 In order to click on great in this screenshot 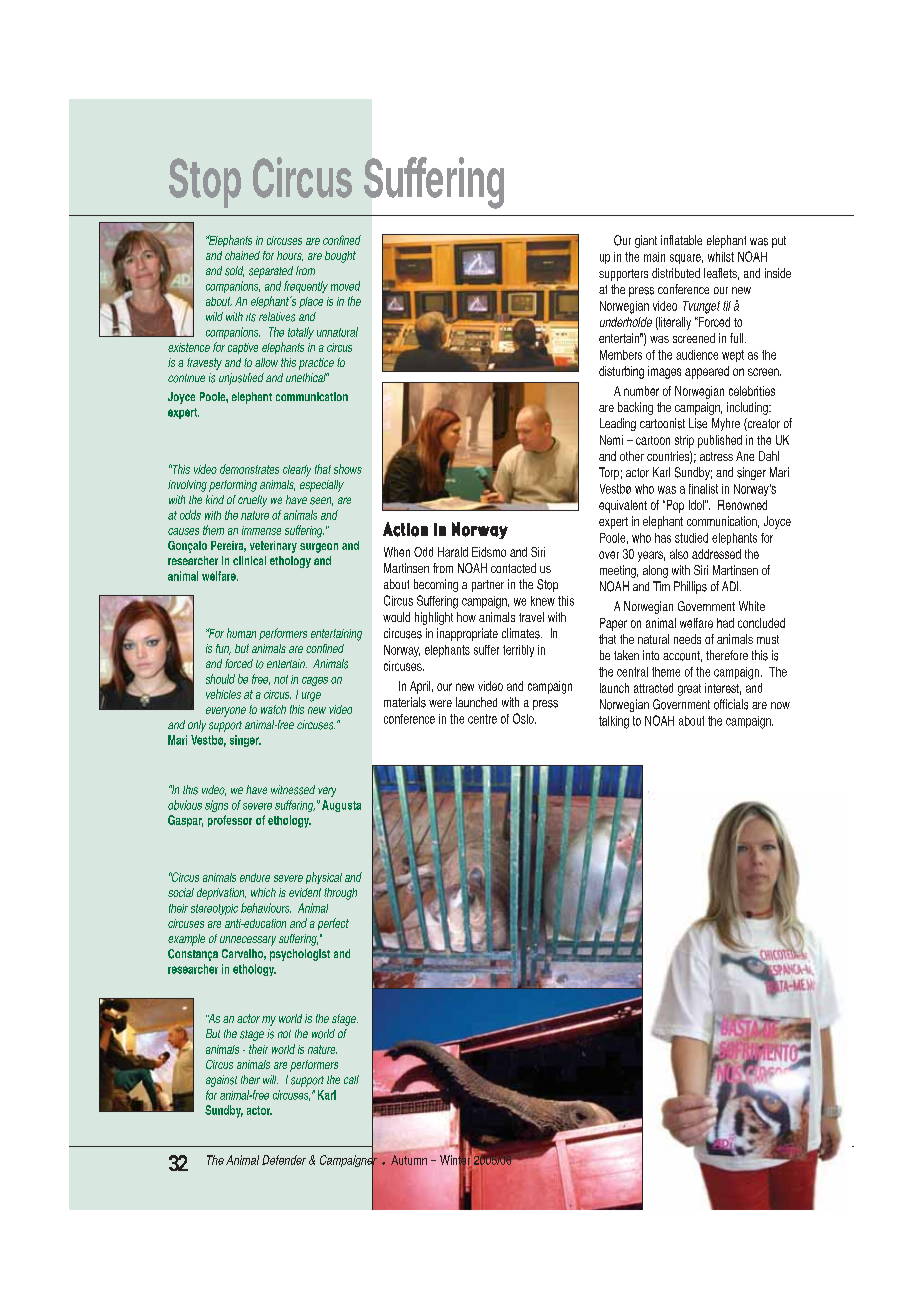, I will do `click(689, 690)`.
